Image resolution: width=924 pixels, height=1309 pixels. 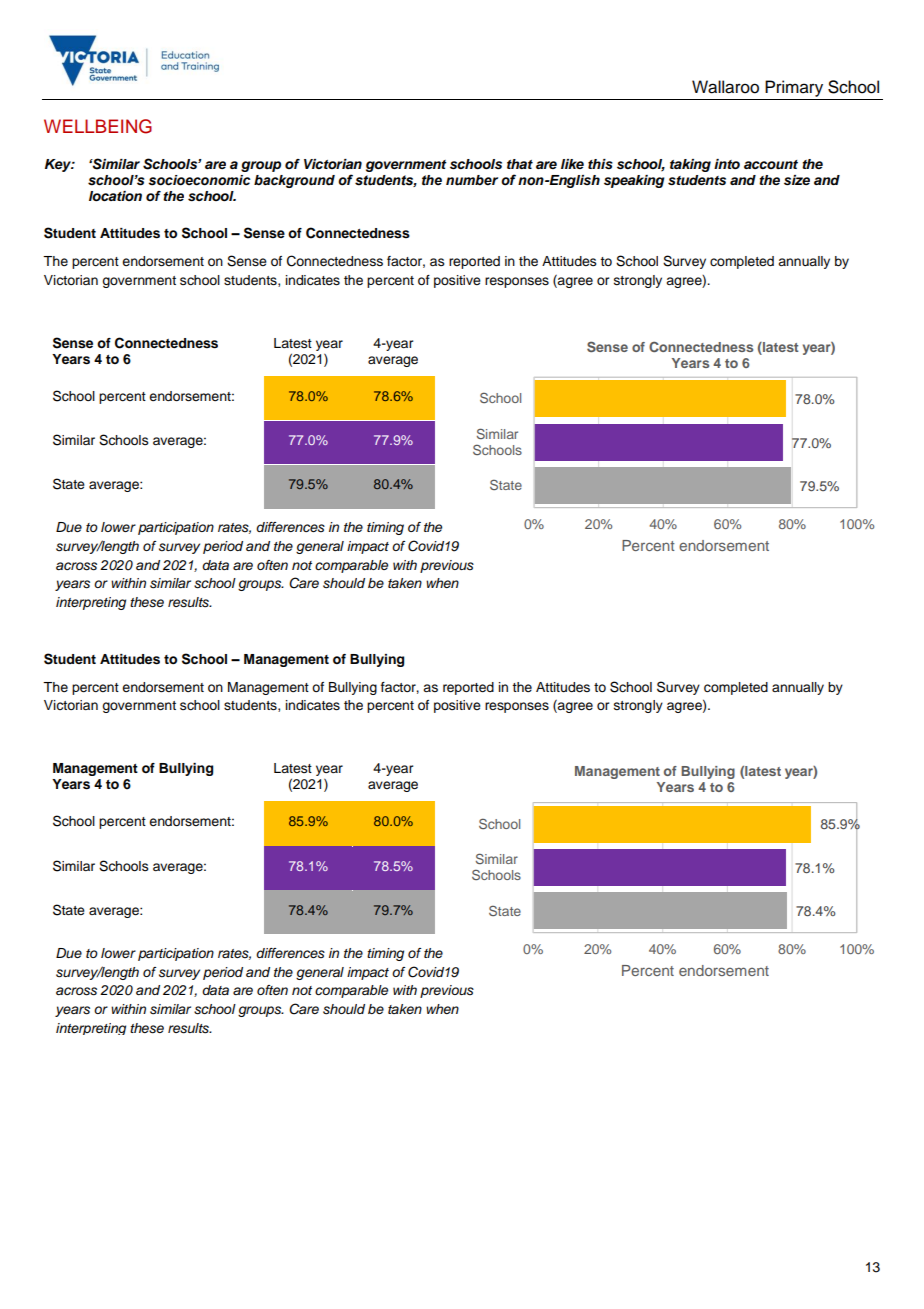 I want to click on account, so click(x=771, y=164).
